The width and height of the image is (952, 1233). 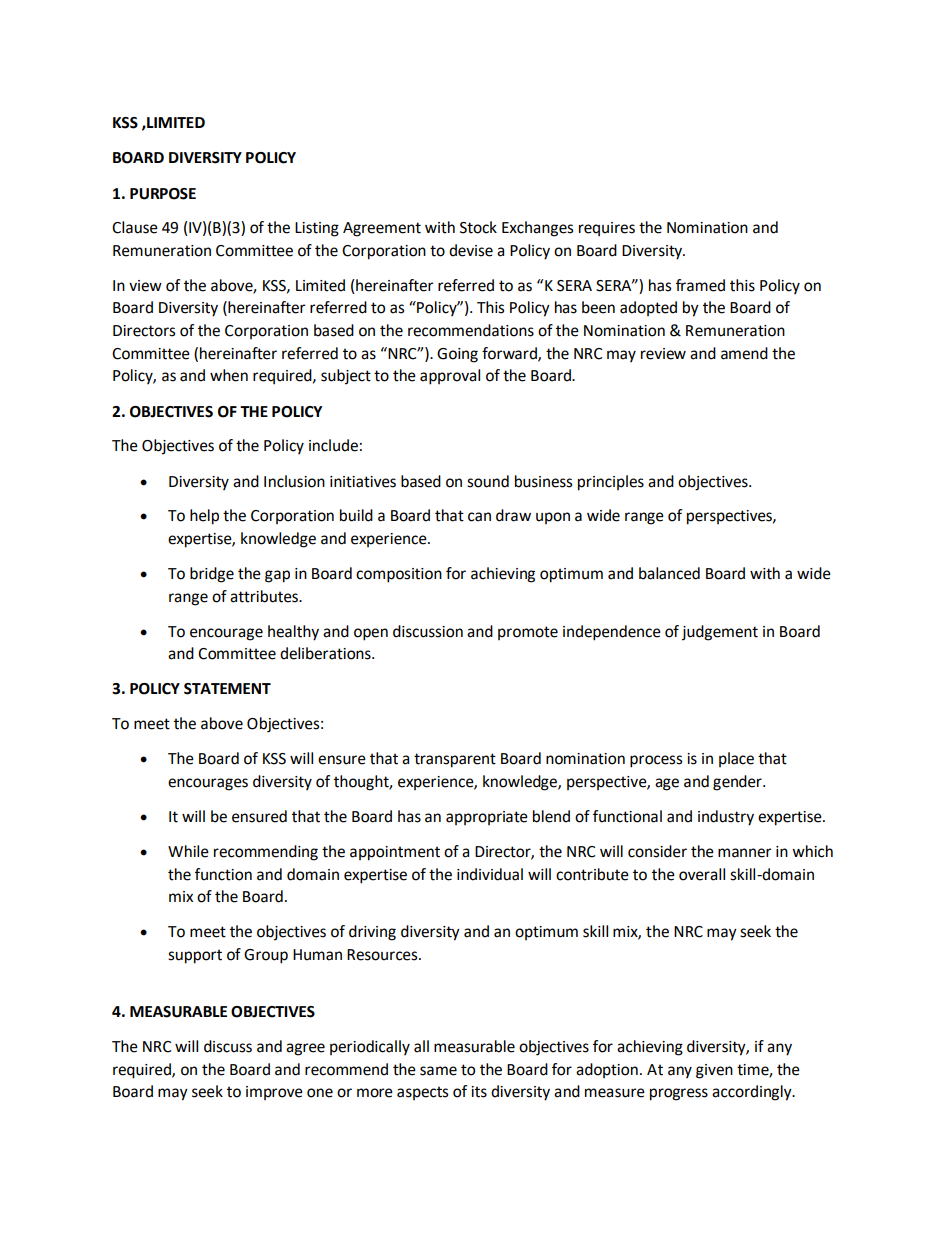 I want to click on framed, so click(x=700, y=285).
